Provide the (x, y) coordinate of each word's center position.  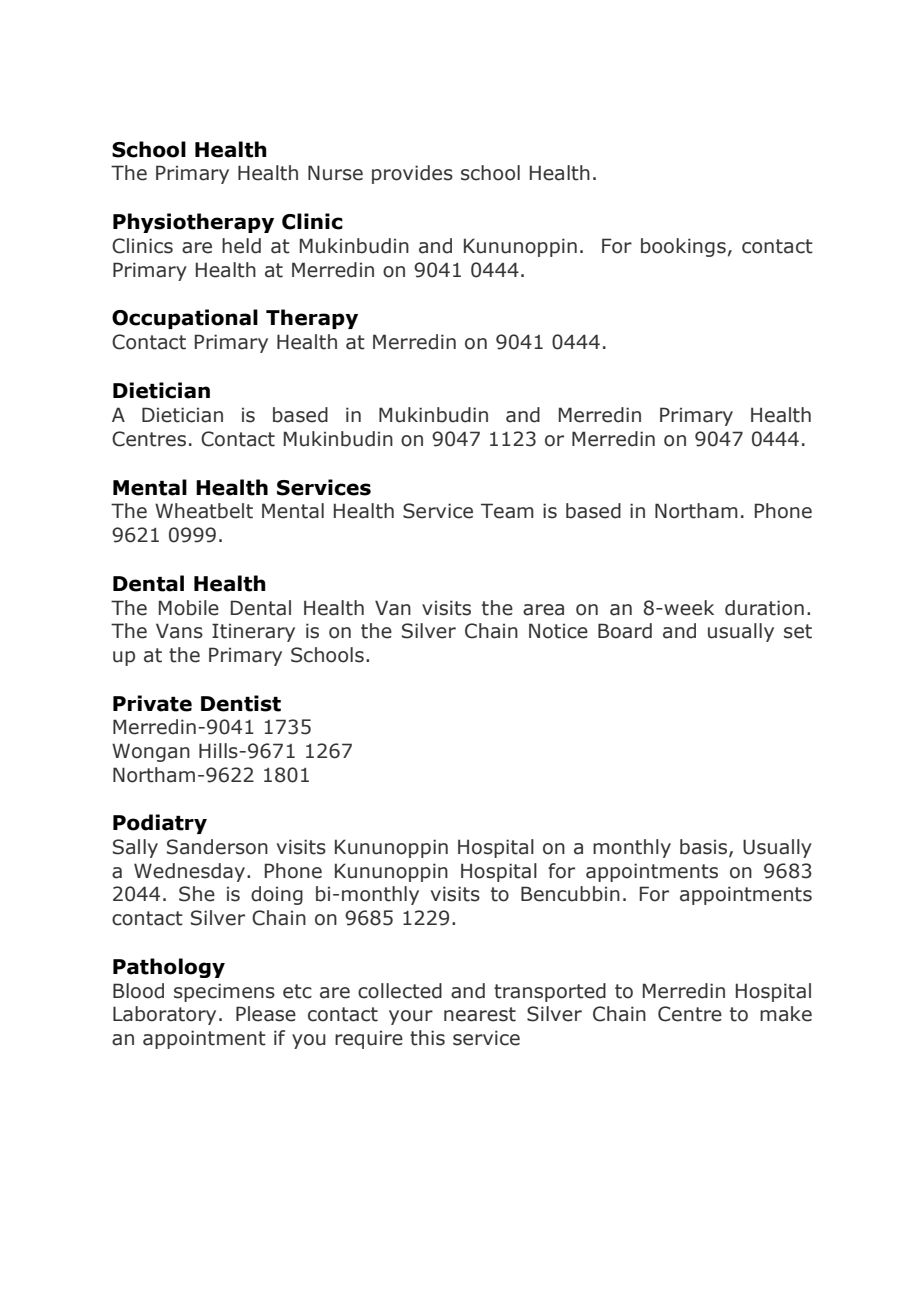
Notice (558, 631)
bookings (683, 247)
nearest (480, 1014)
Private (152, 703)
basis (705, 848)
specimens (224, 992)
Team (507, 511)
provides (412, 174)
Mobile (189, 608)
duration (764, 608)
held (241, 246)
